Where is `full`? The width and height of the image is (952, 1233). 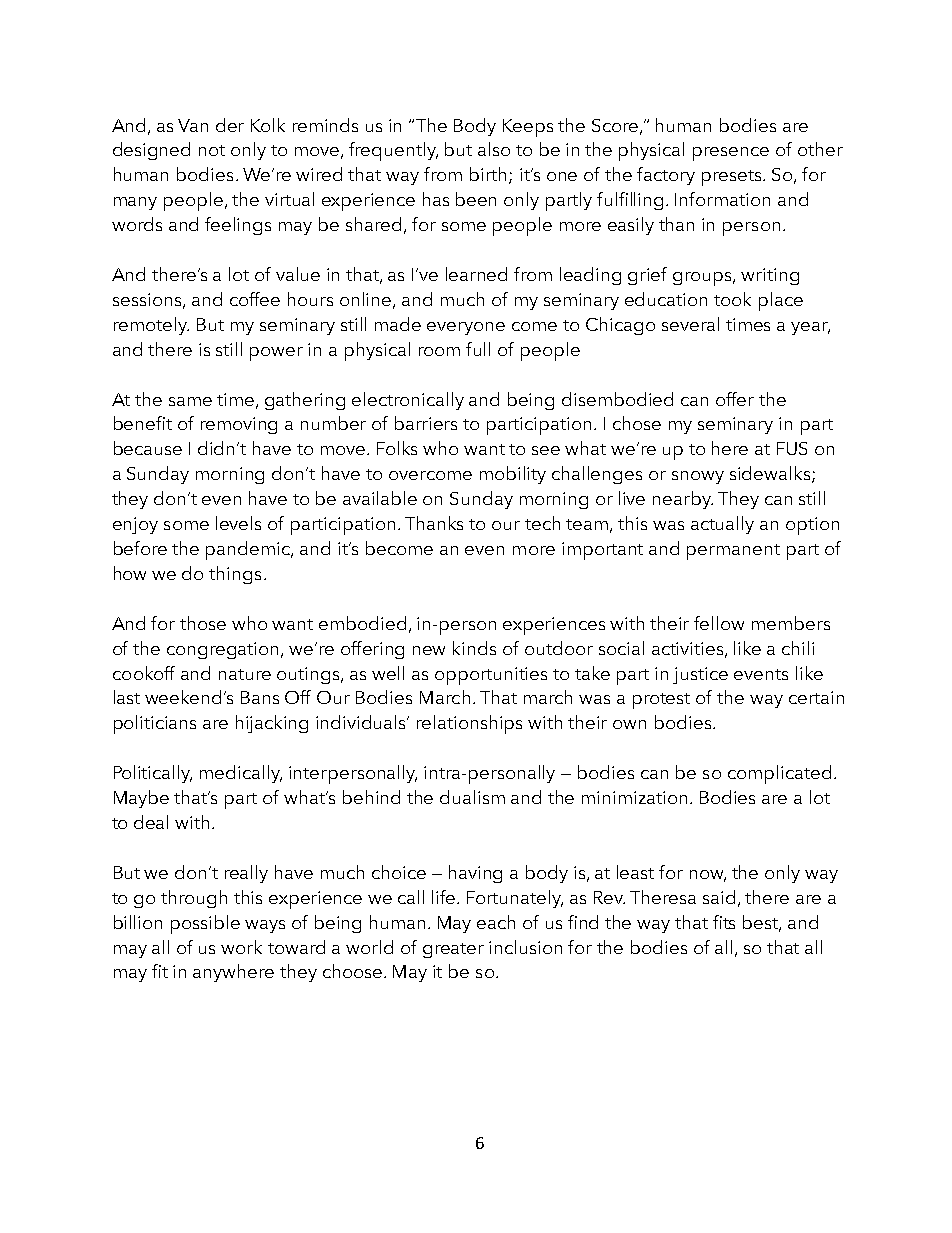
full is located at coordinates (478, 349).
